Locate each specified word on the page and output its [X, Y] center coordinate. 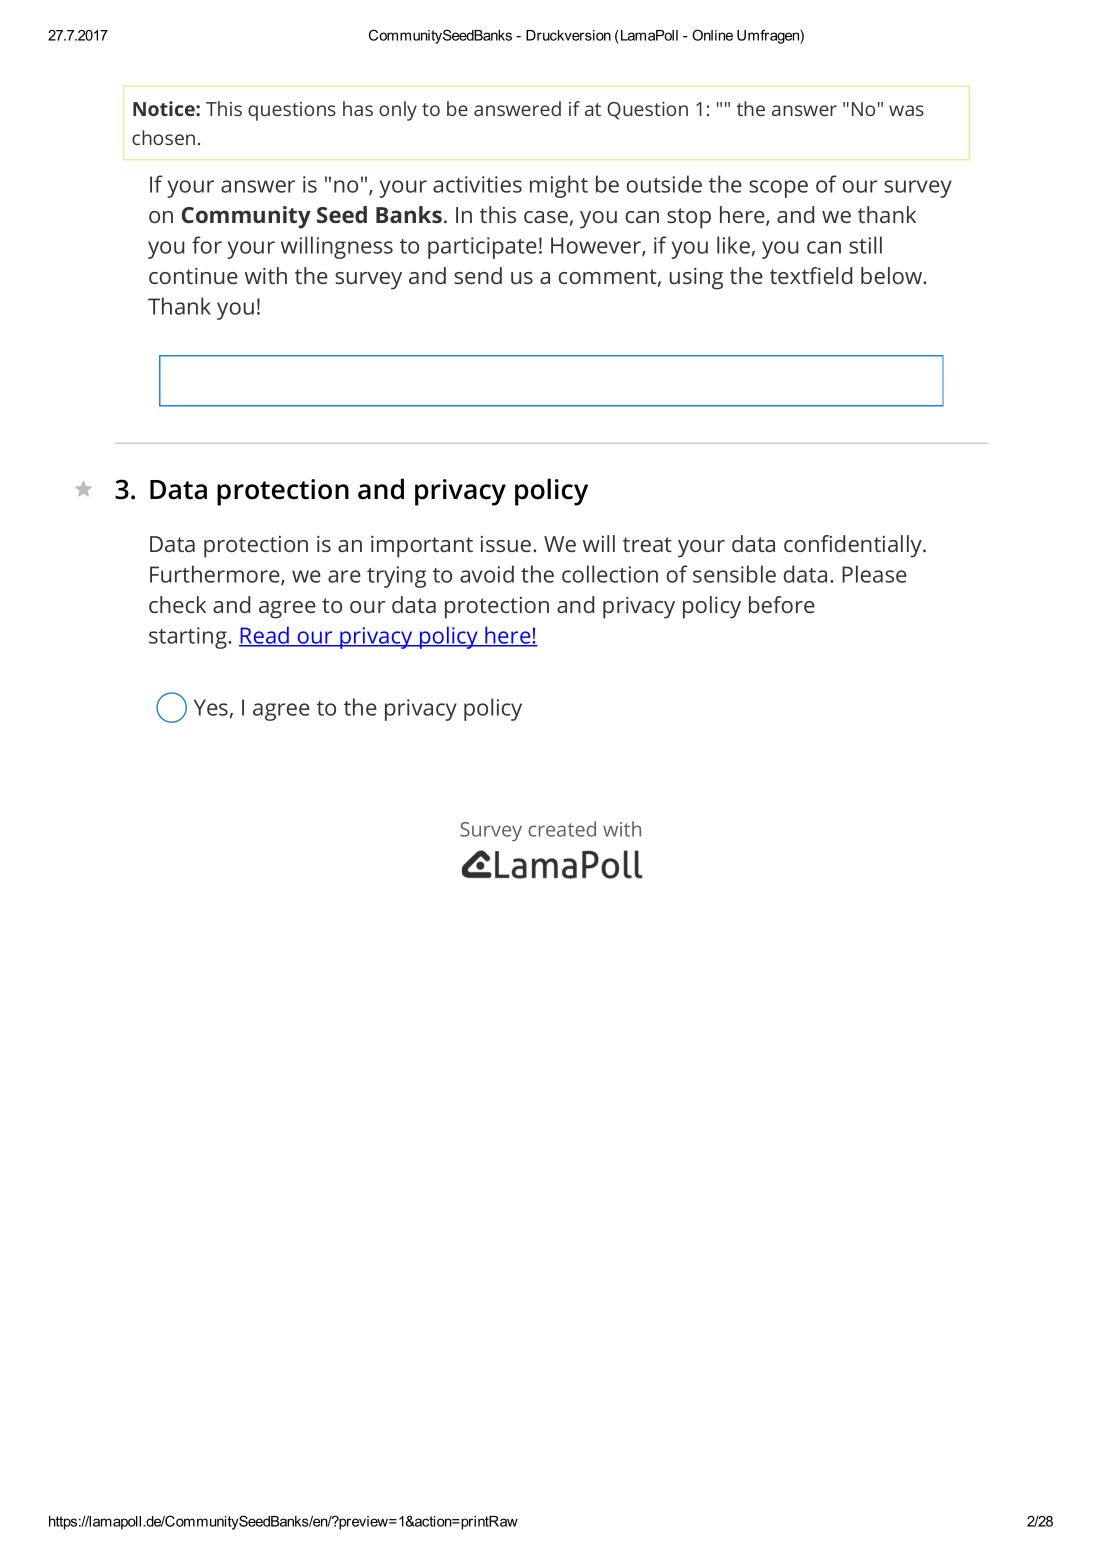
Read [265, 636]
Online [712, 35]
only [398, 111]
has [358, 108]
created [562, 829]
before [782, 604]
